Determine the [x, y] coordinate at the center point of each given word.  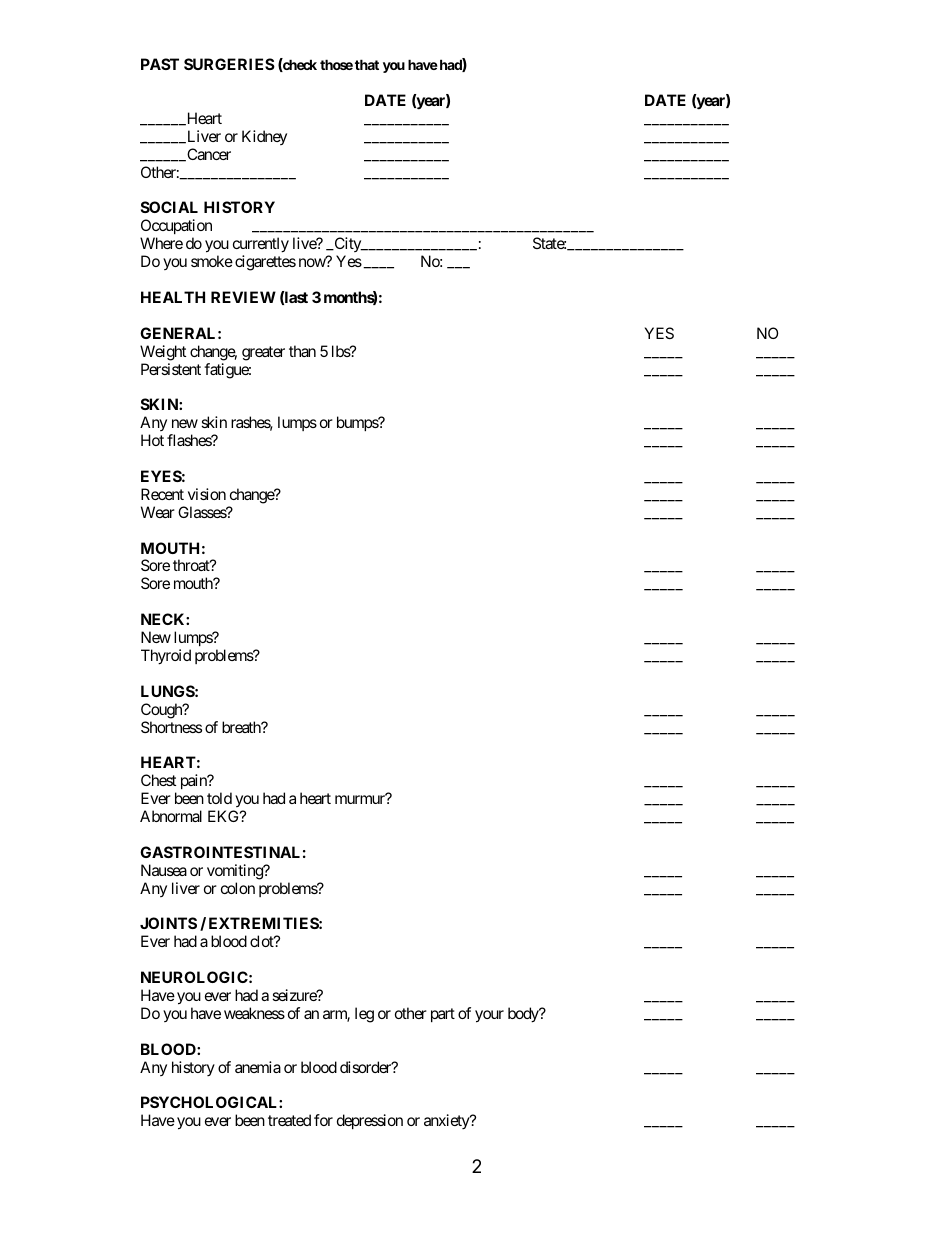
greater [263, 353]
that [367, 64]
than [302, 351]
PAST [160, 64]
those [336, 64]
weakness [254, 1013]
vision [207, 494]
